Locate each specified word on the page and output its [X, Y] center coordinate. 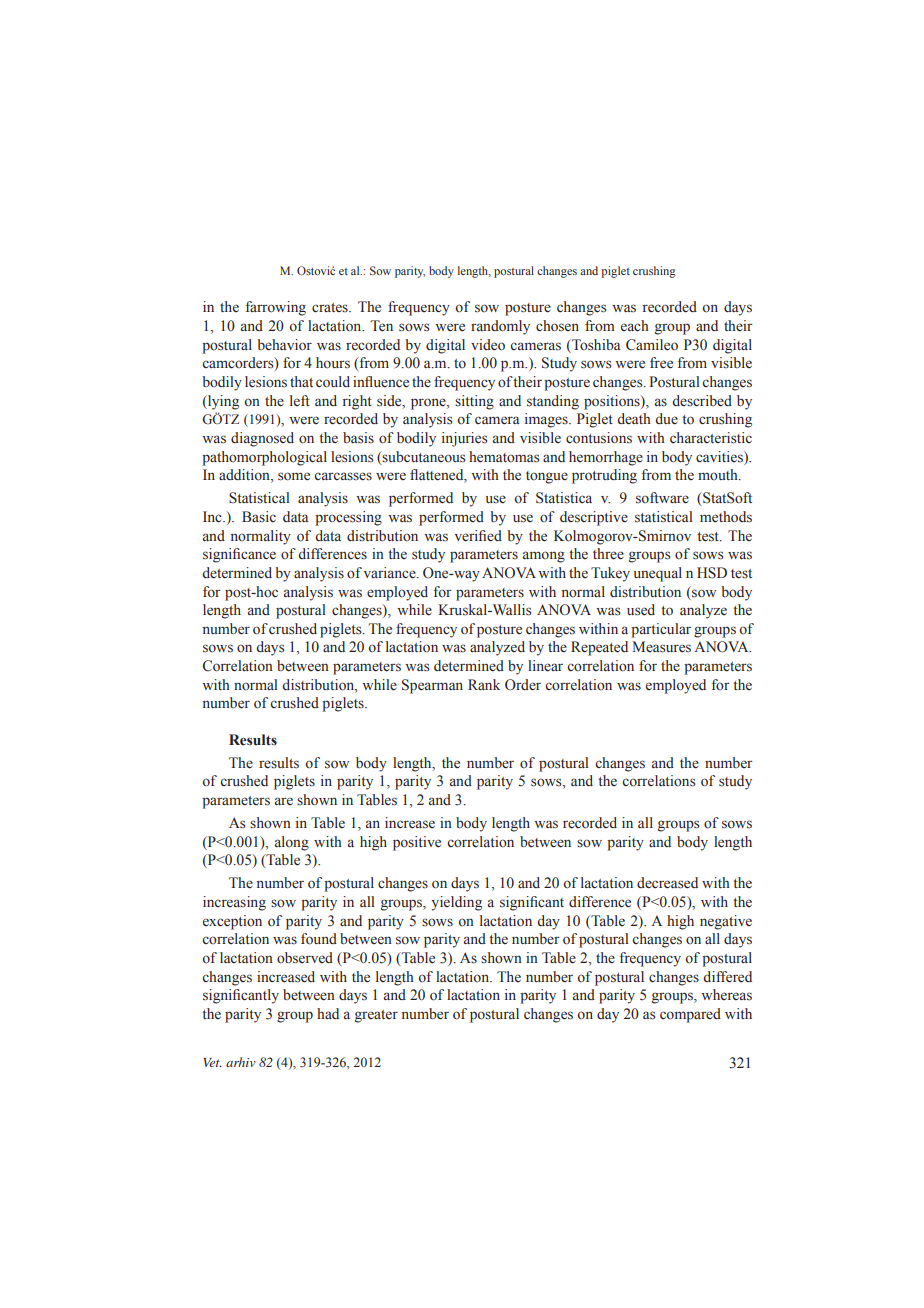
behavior [284, 345]
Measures [661, 647]
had [328, 1013]
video [488, 345]
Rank [484, 684]
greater [376, 1016]
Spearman [432, 686]
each [635, 326]
